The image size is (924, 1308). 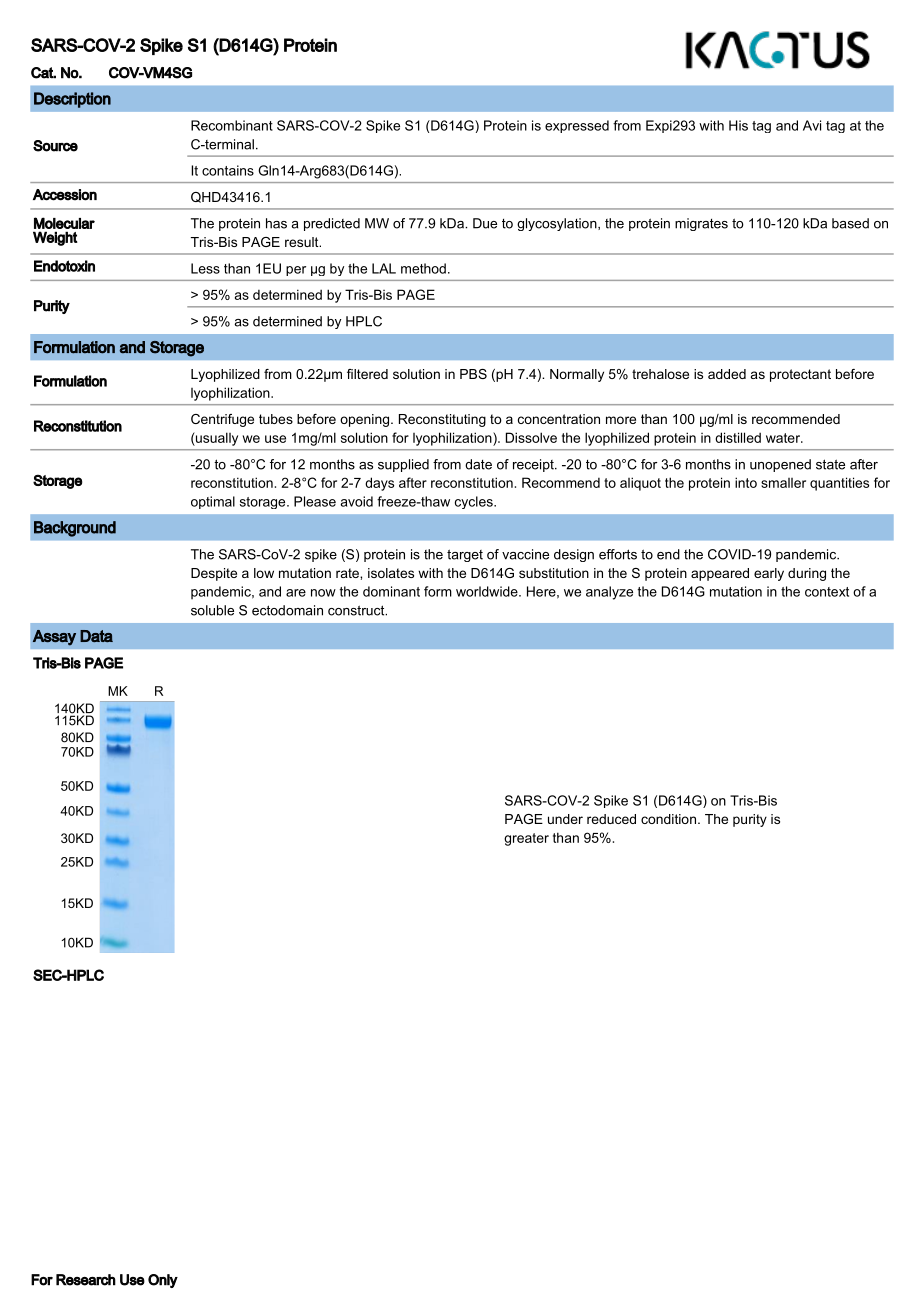 I want to click on reduced, so click(x=611, y=819).
